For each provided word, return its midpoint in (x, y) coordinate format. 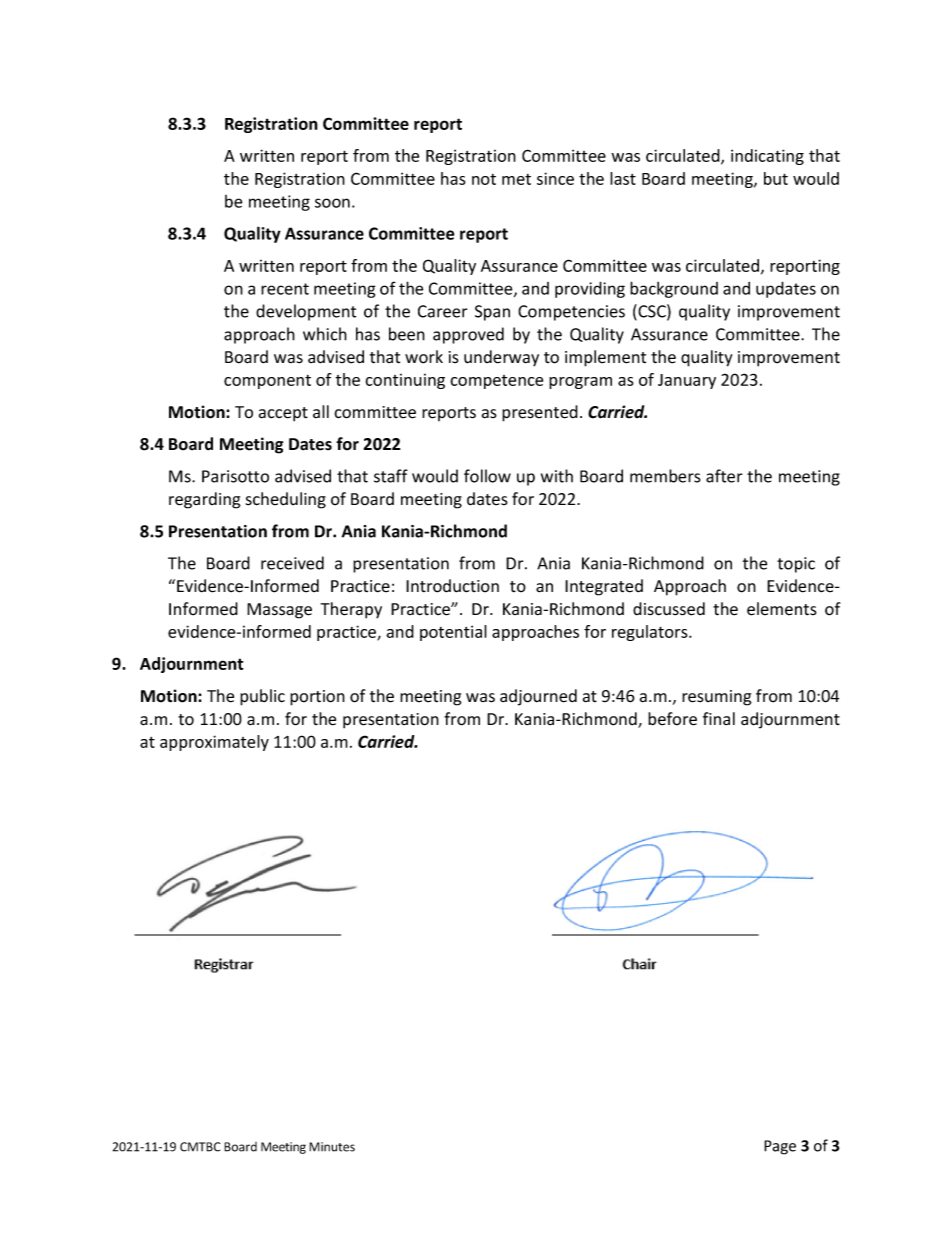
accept (283, 414)
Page (780, 1147)
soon (332, 203)
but (776, 178)
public (262, 697)
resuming (717, 698)
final (719, 718)
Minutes (332, 1147)
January (687, 381)
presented (540, 413)
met (516, 179)
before (672, 719)
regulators (651, 633)
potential (453, 633)
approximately (214, 743)
